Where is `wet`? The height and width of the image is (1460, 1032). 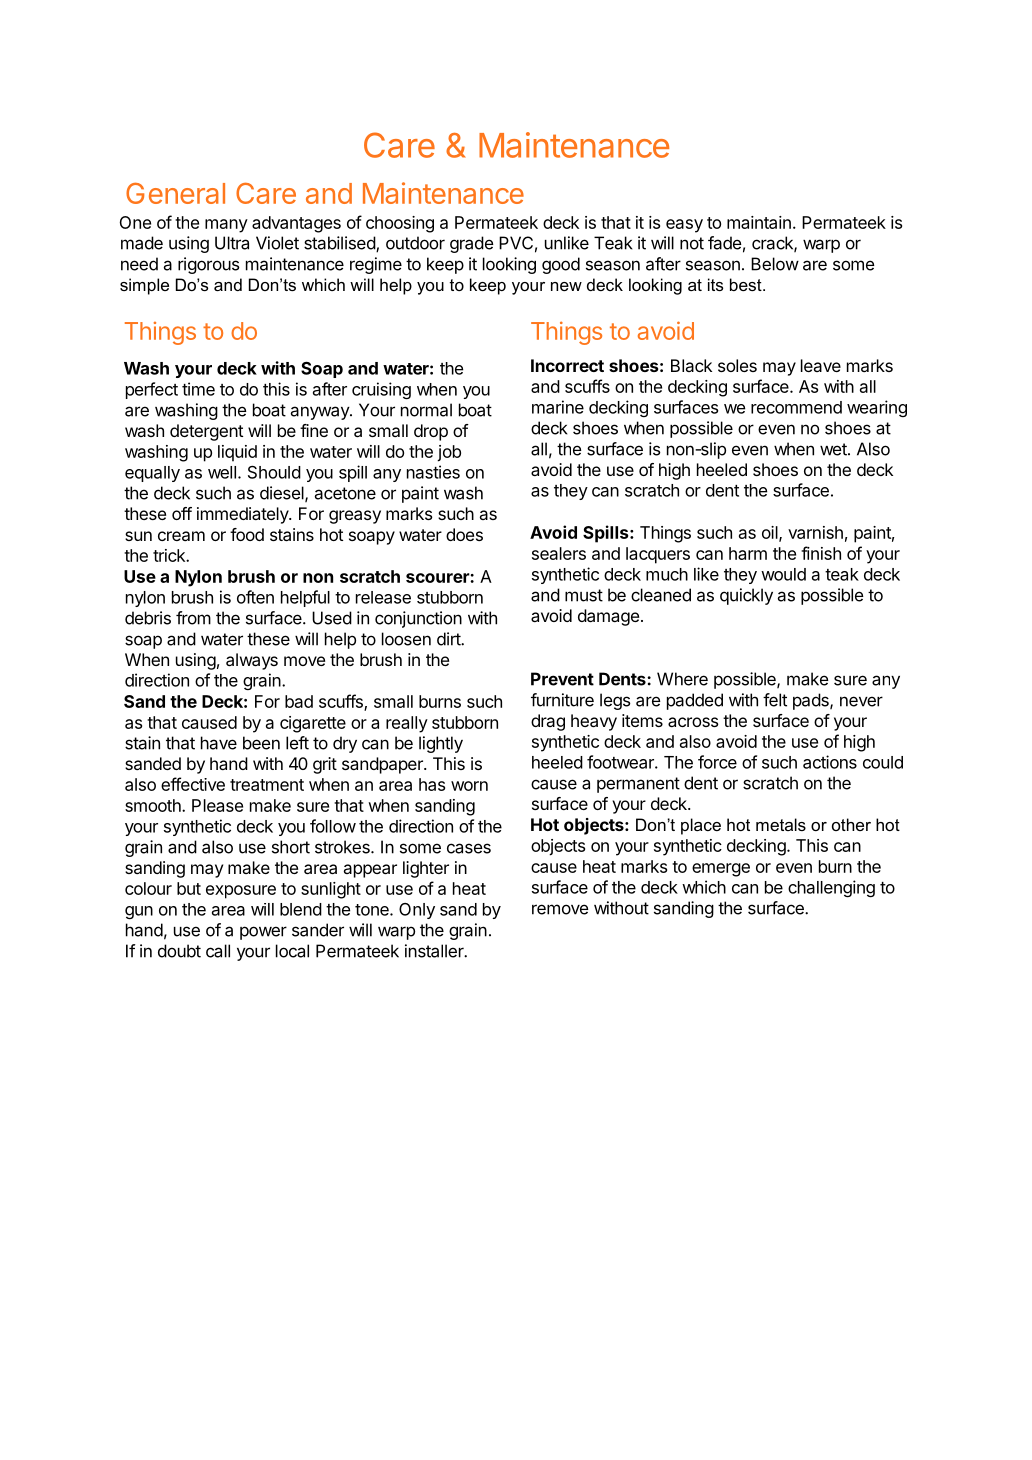 wet is located at coordinates (834, 449).
